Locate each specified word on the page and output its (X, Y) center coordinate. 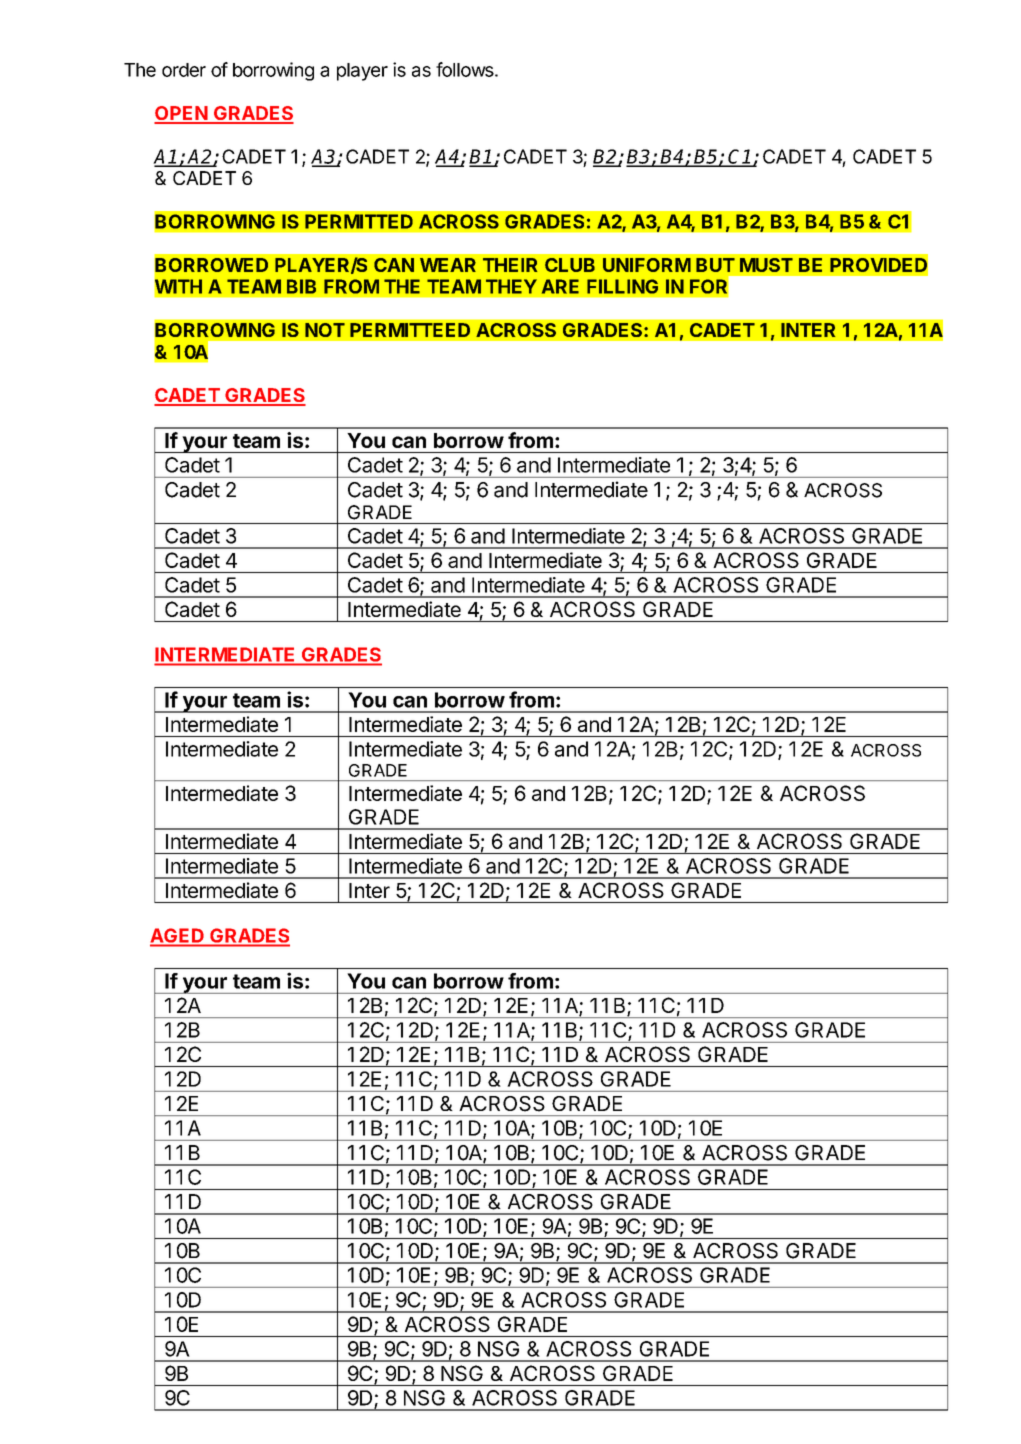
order (184, 70)
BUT (715, 265)
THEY (511, 286)
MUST (766, 265)
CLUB (570, 265)
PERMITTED (359, 221)
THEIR (510, 265)
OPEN (181, 114)
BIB (301, 286)
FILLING (622, 286)
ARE (560, 286)
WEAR (448, 265)
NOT (325, 330)
